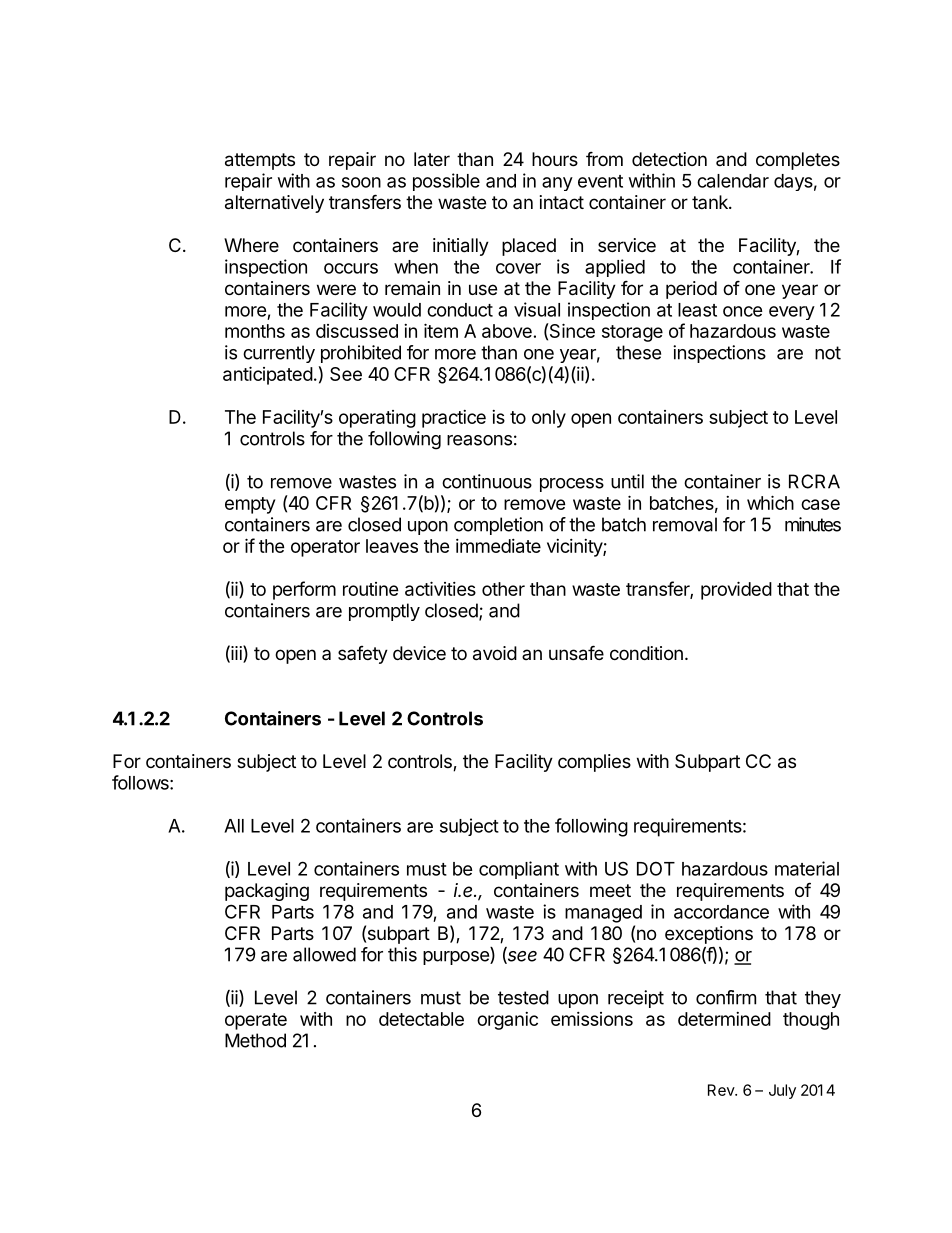 The width and height of the screenshot is (952, 1233). Describe the element at coordinates (325, 548) in the screenshot. I see `operator` at that location.
